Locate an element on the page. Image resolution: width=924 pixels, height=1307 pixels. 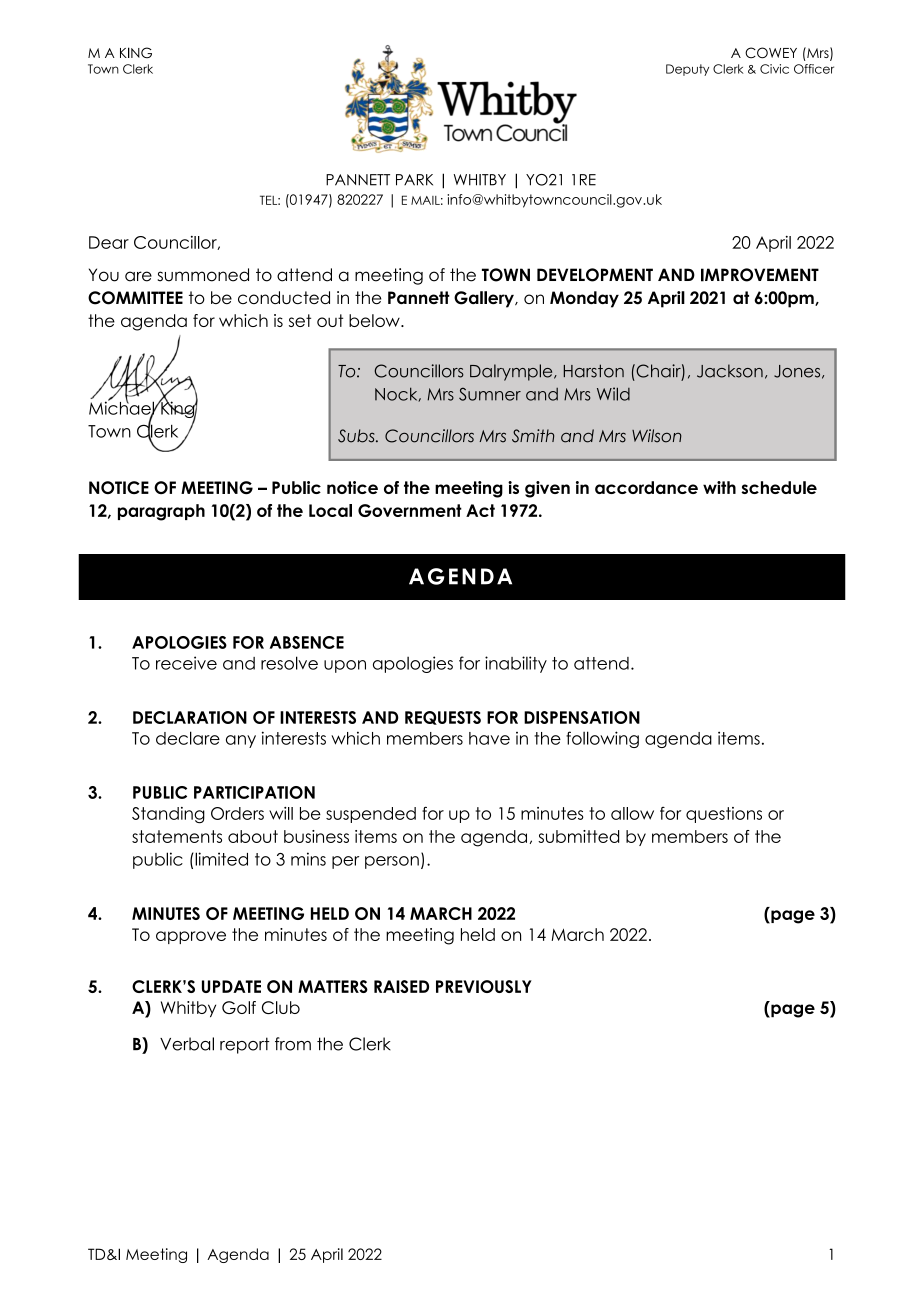
paragraph is located at coordinates (161, 512).
